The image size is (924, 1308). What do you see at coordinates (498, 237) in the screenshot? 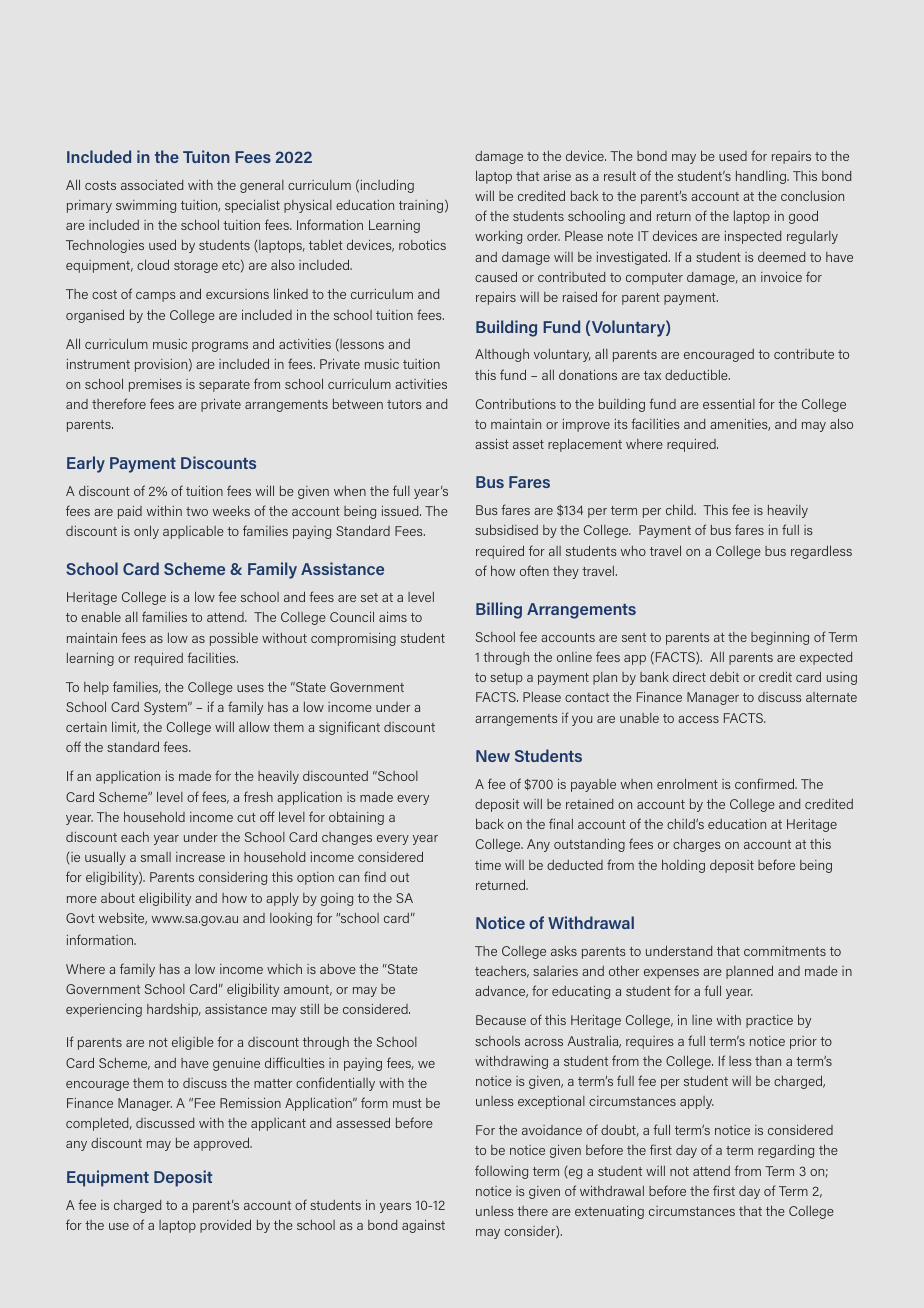
I see `working` at bounding box center [498, 237].
